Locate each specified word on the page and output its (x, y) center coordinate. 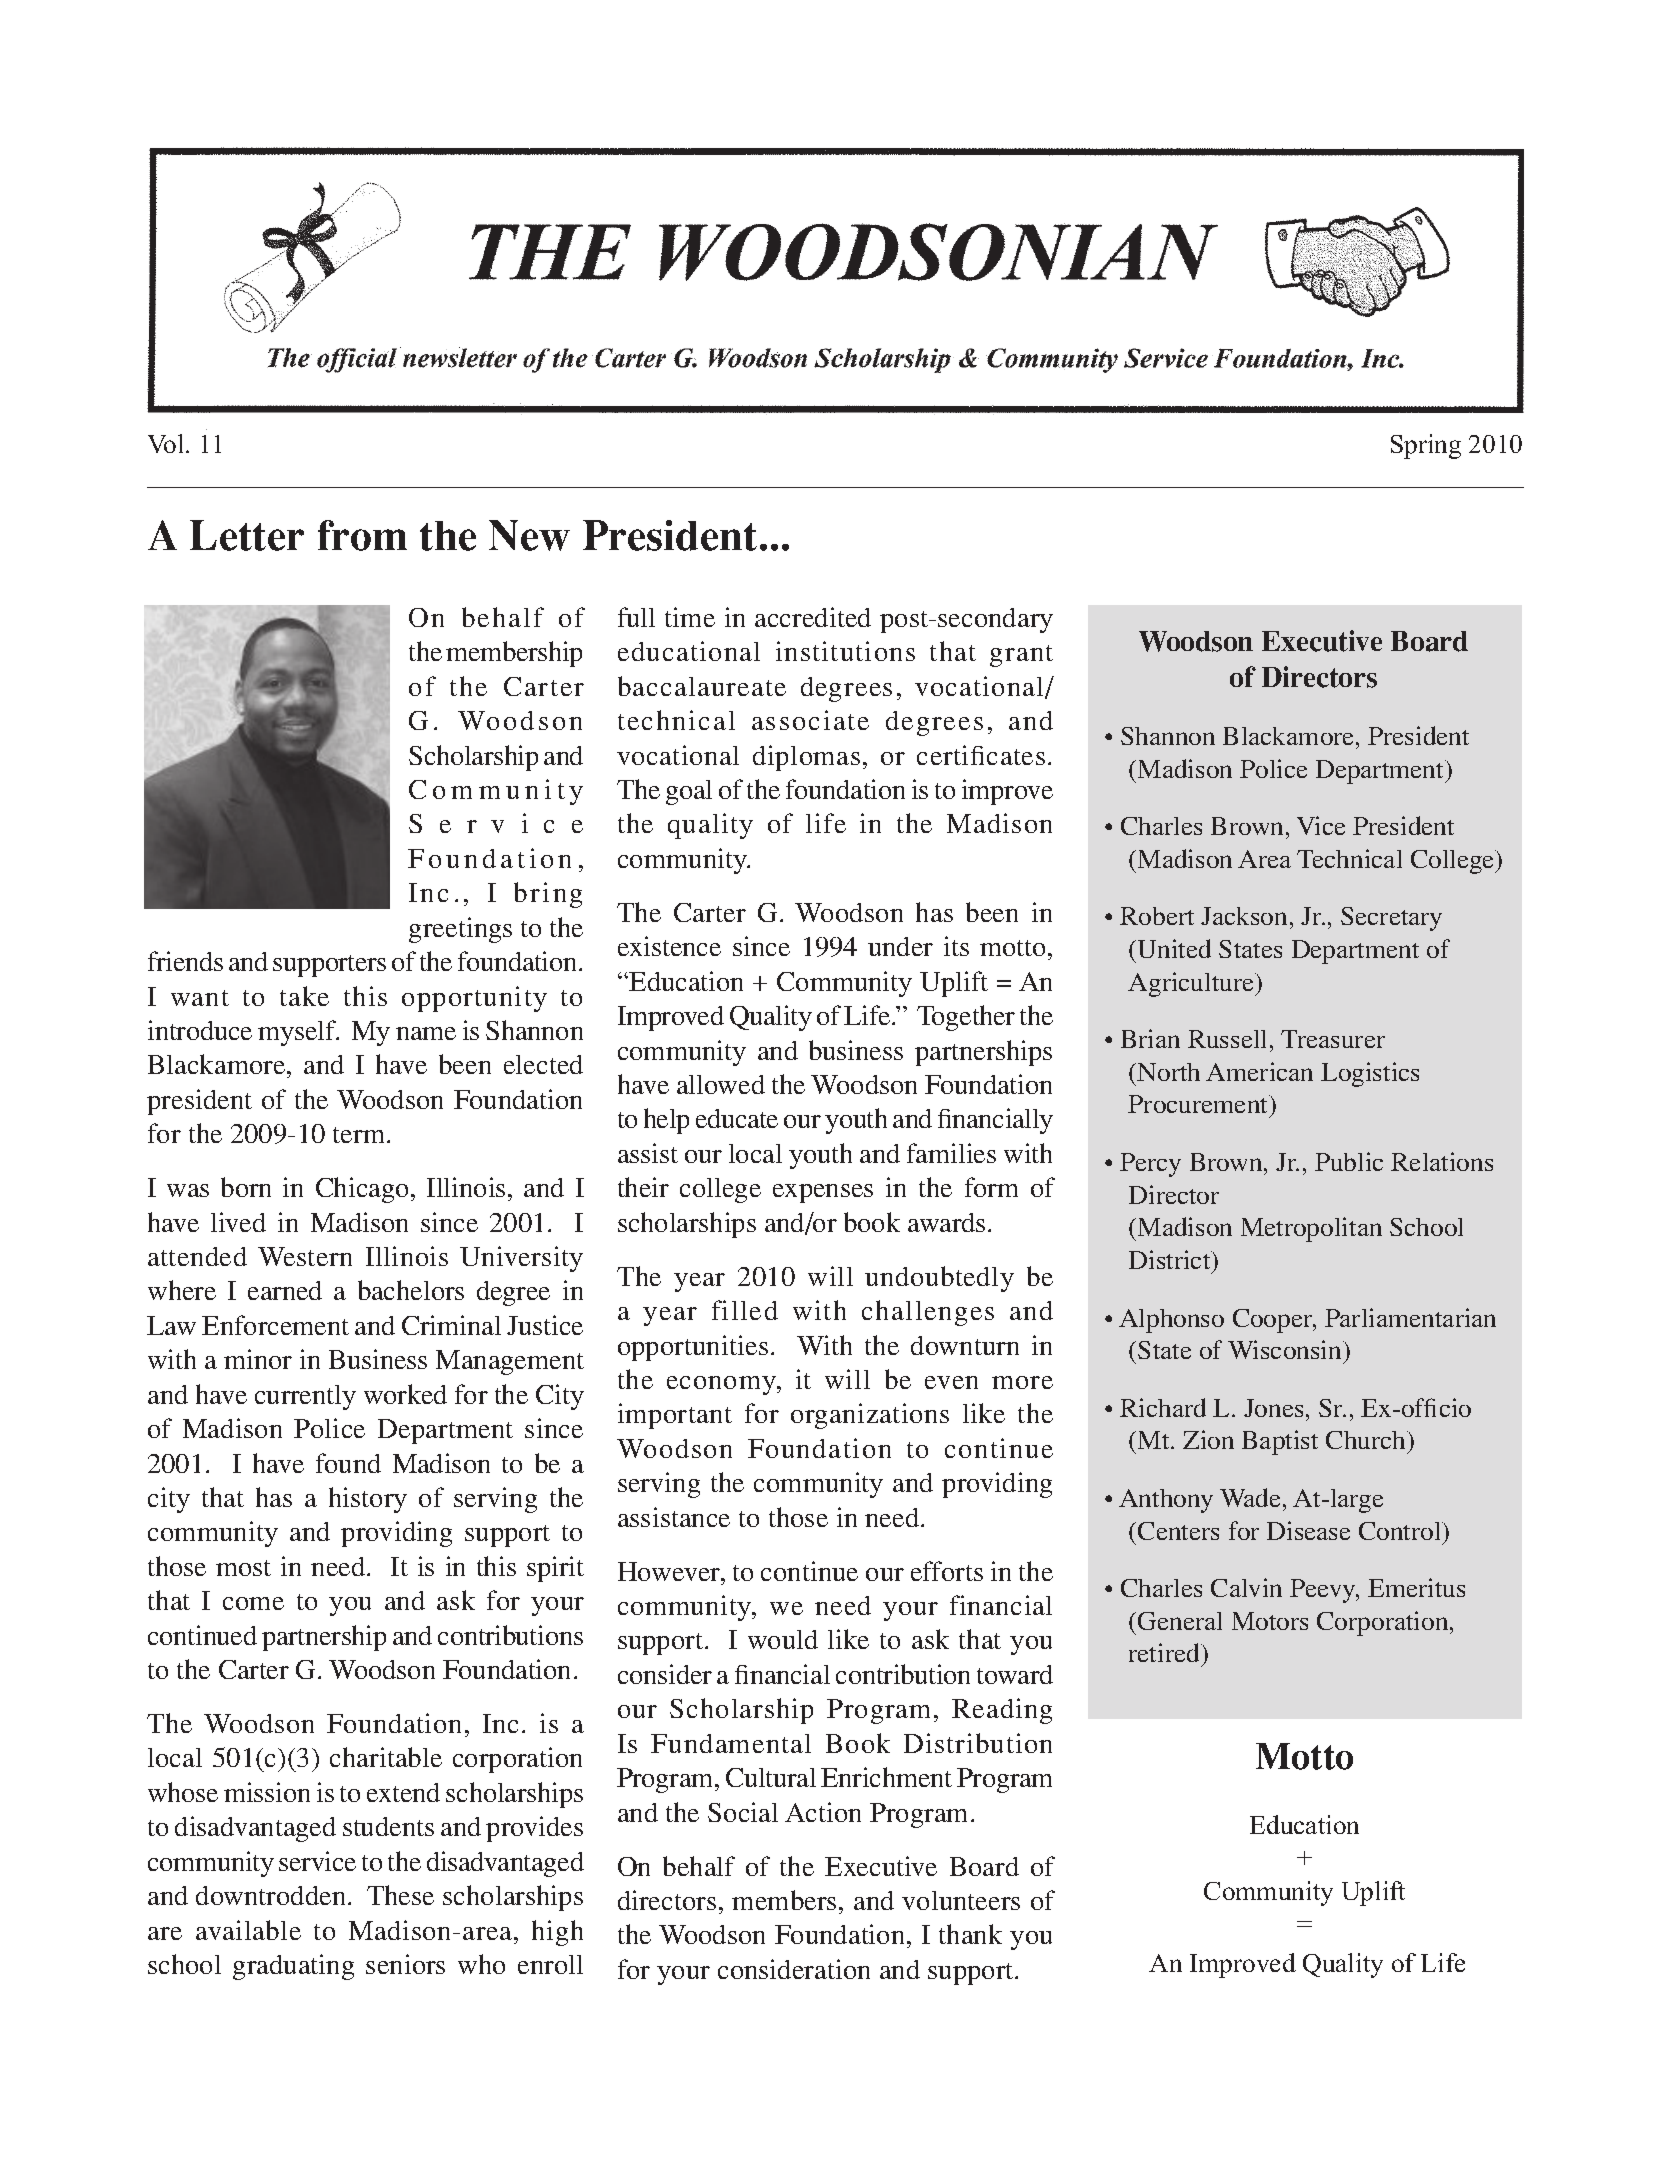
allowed (721, 1084)
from (362, 535)
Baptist (1280, 1442)
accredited (813, 617)
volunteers (961, 1900)
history (368, 1500)
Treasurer (1333, 1039)
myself (298, 1033)
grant (1021, 656)
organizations (870, 1416)
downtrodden (272, 1895)
